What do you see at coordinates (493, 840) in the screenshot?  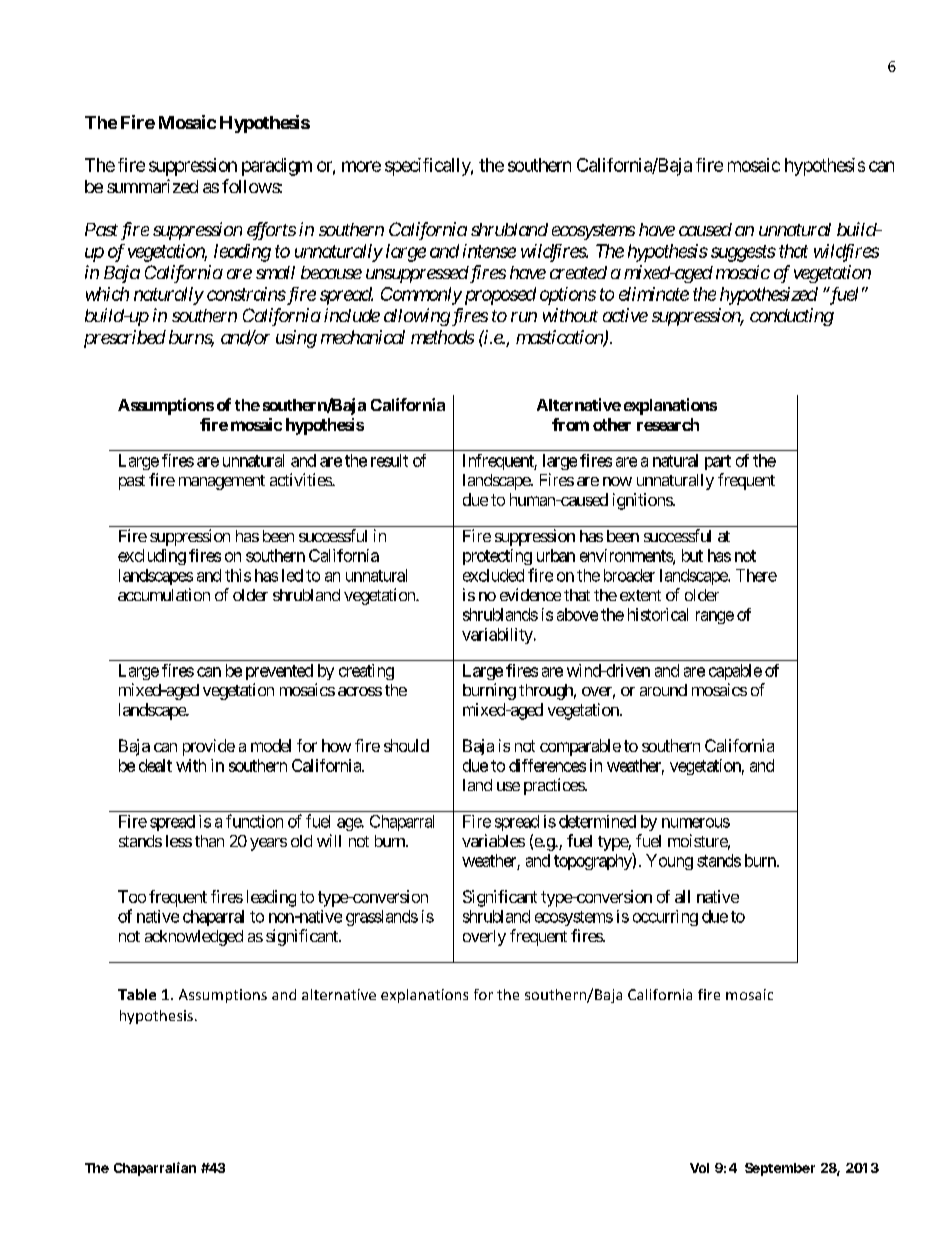 I see `variables` at bounding box center [493, 840].
